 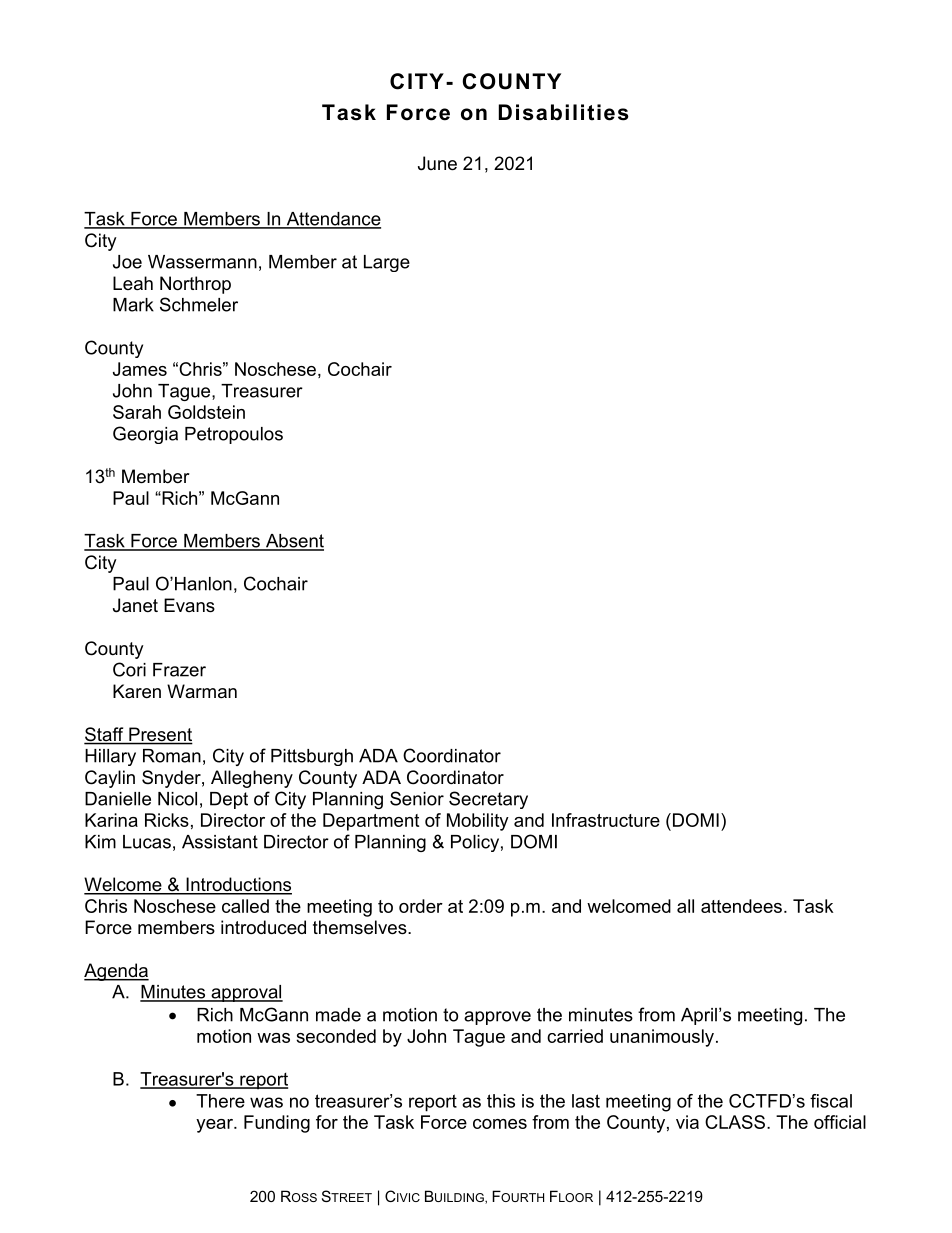 What do you see at coordinates (293, 542) in the screenshot?
I see `Absent` at bounding box center [293, 542].
